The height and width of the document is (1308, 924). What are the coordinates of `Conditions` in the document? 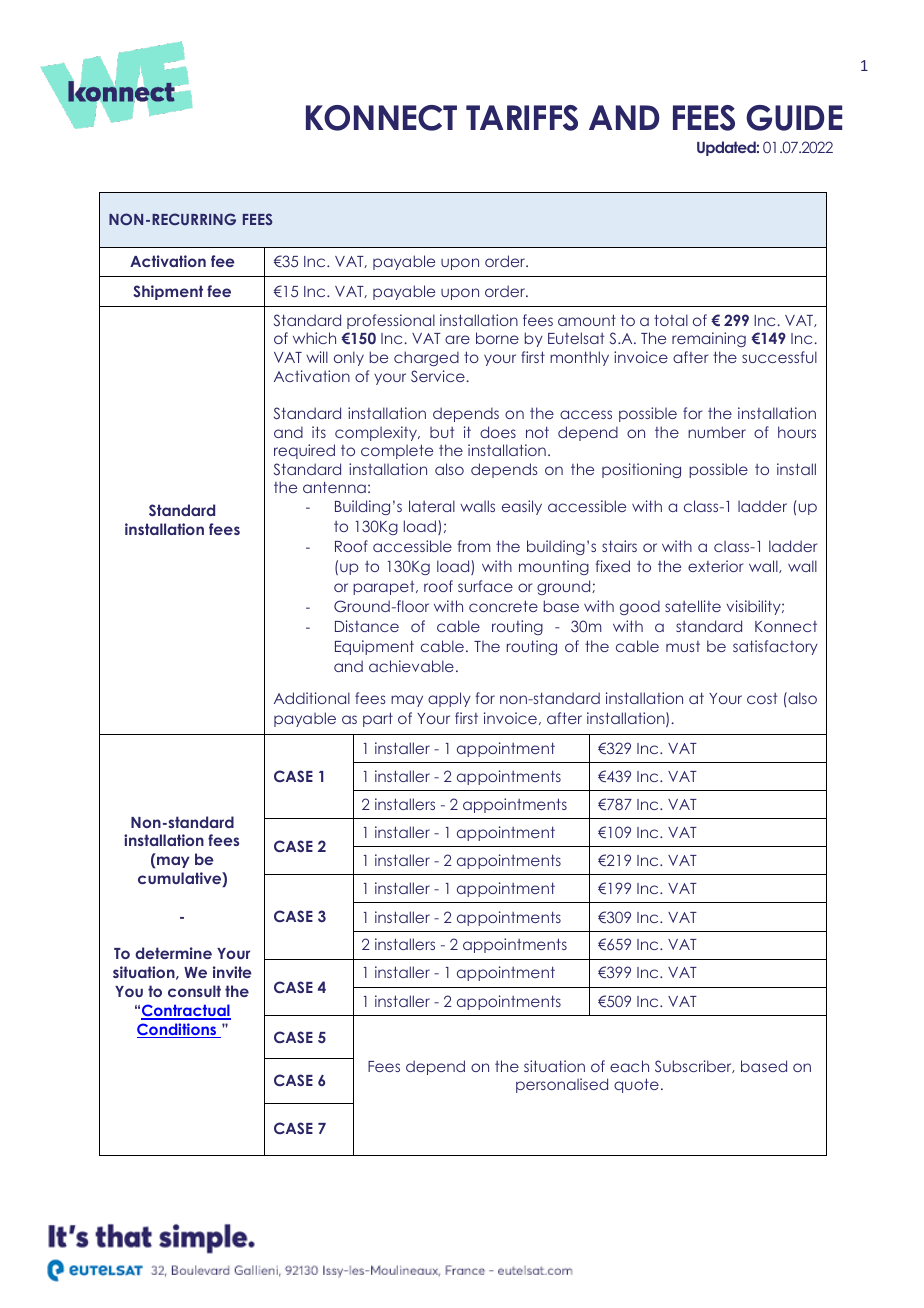 It's located at (178, 1030).
